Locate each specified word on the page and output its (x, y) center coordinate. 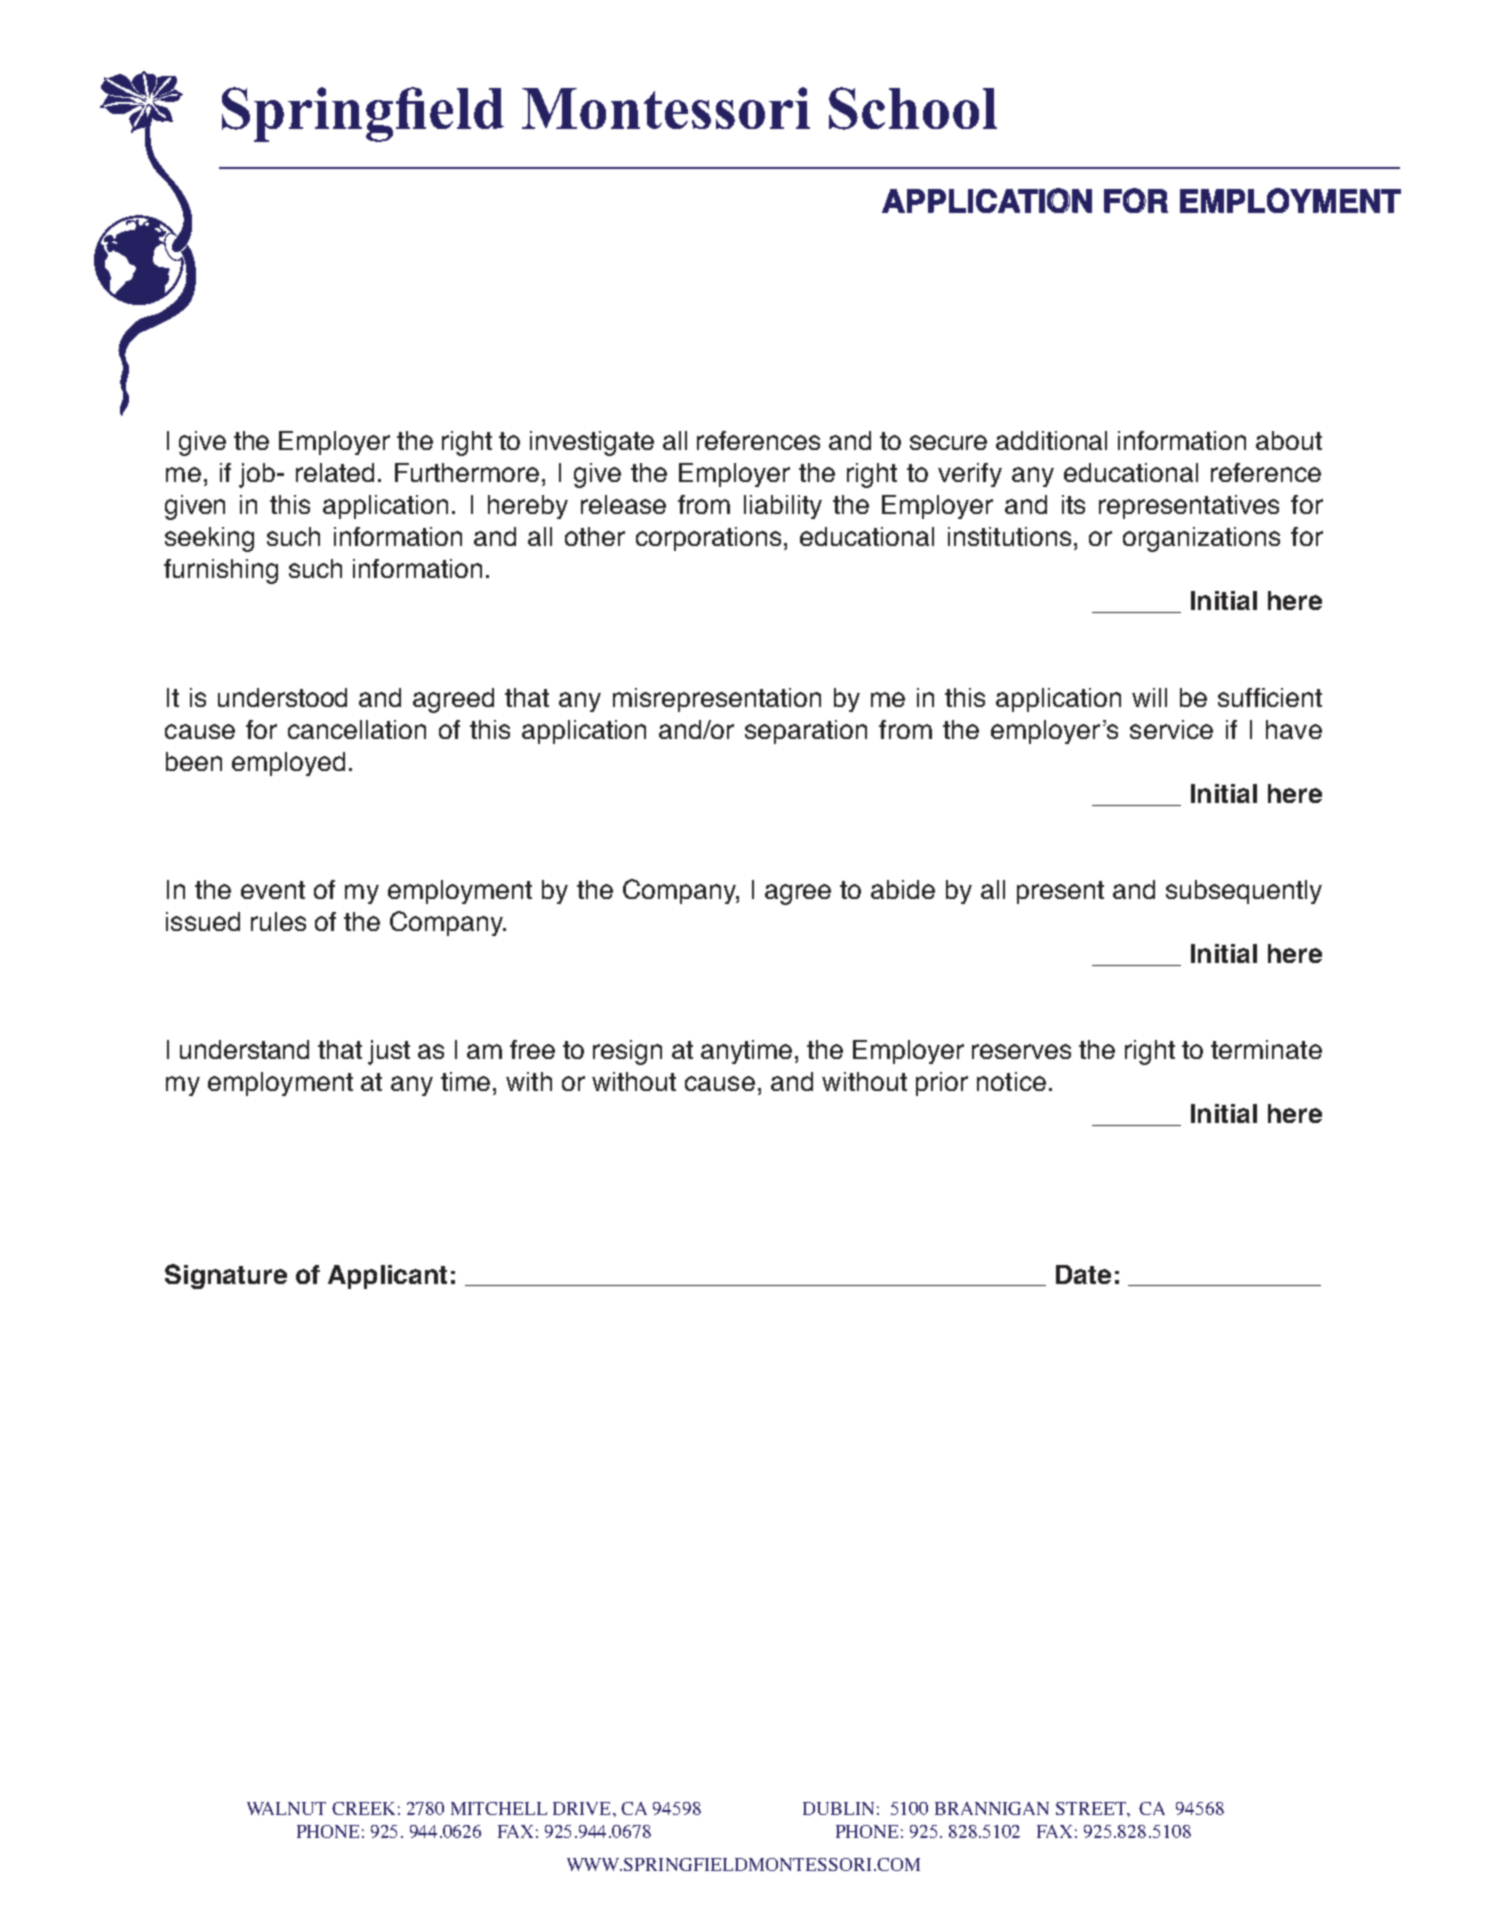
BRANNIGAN (992, 1808)
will (1149, 697)
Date (1083, 1274)
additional (1051, 440)
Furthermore (467, 472)
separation (806, 732)
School (913, 108)
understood (282, 697)
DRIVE (583, 1808)
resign (627, 1052)
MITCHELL (499, 1808)
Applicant (387, 1277)
